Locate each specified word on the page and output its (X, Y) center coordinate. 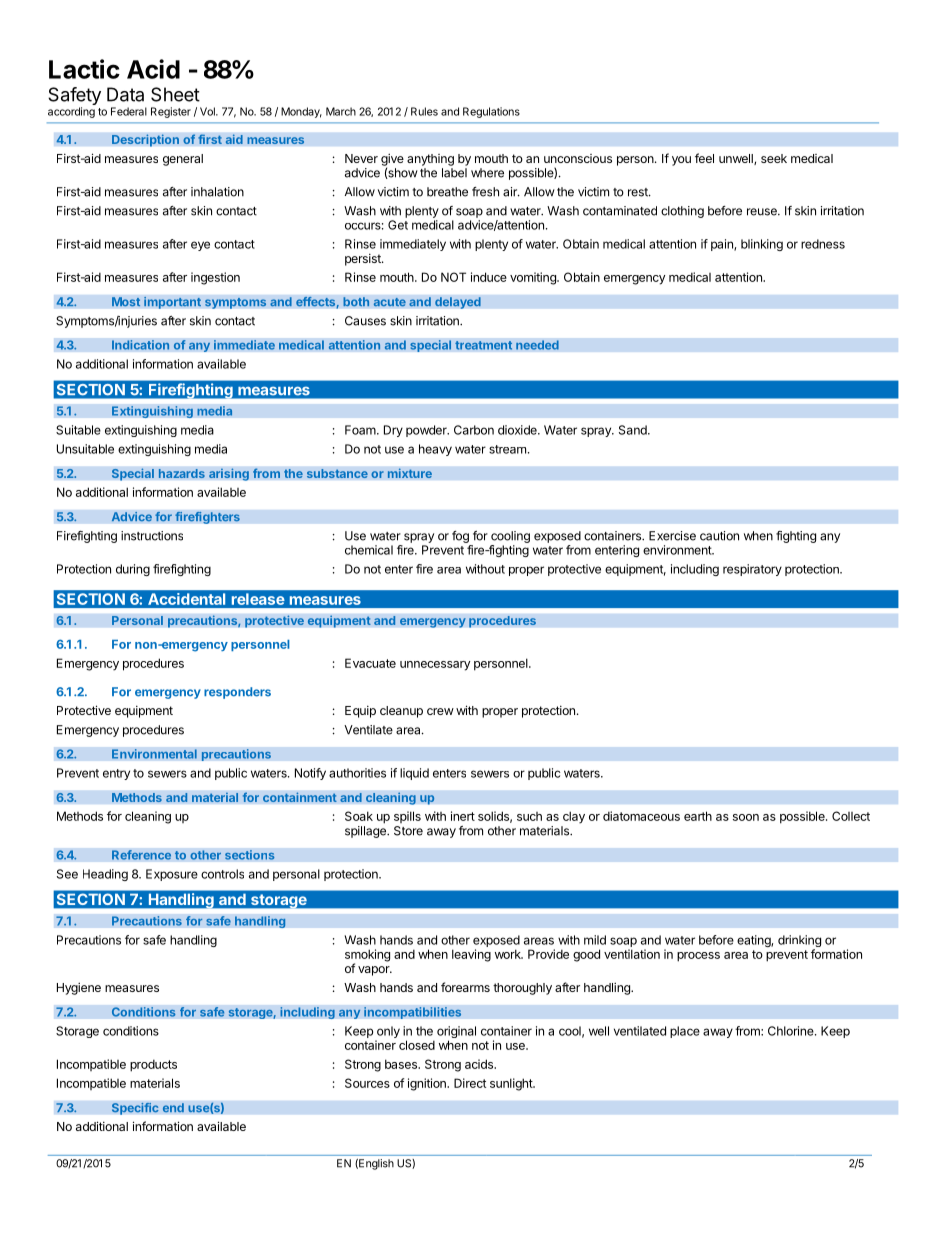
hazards (181, 474)
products (153, 1065)
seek (774, 158)
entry (116, 774)
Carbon (474, 430)
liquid (414, 774)
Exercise (672, 536)
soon (746, 817)
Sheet (175, 94)
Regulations (491, 112)
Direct (470, 1083)
